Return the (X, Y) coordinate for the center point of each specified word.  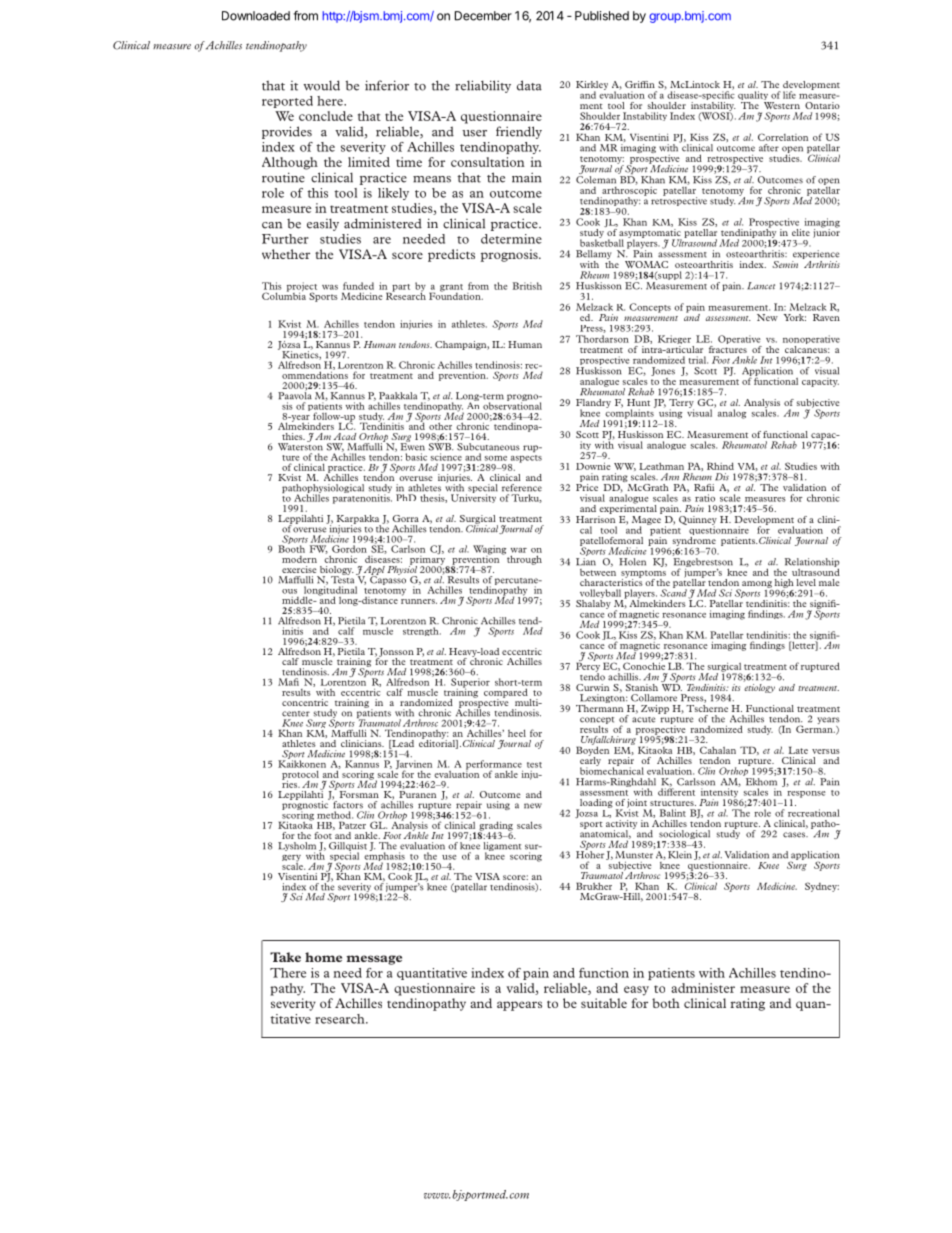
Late (798, 750)
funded (358, 286)
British (527, 286)
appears (519, 1006)
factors (347, 804)
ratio (705, 498)
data (529, 85)
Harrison (595, 518)
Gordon (349, 549)
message (374, 960)
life (789, 95)
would (321, 85)
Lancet (761, 286)
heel (517, 733)
